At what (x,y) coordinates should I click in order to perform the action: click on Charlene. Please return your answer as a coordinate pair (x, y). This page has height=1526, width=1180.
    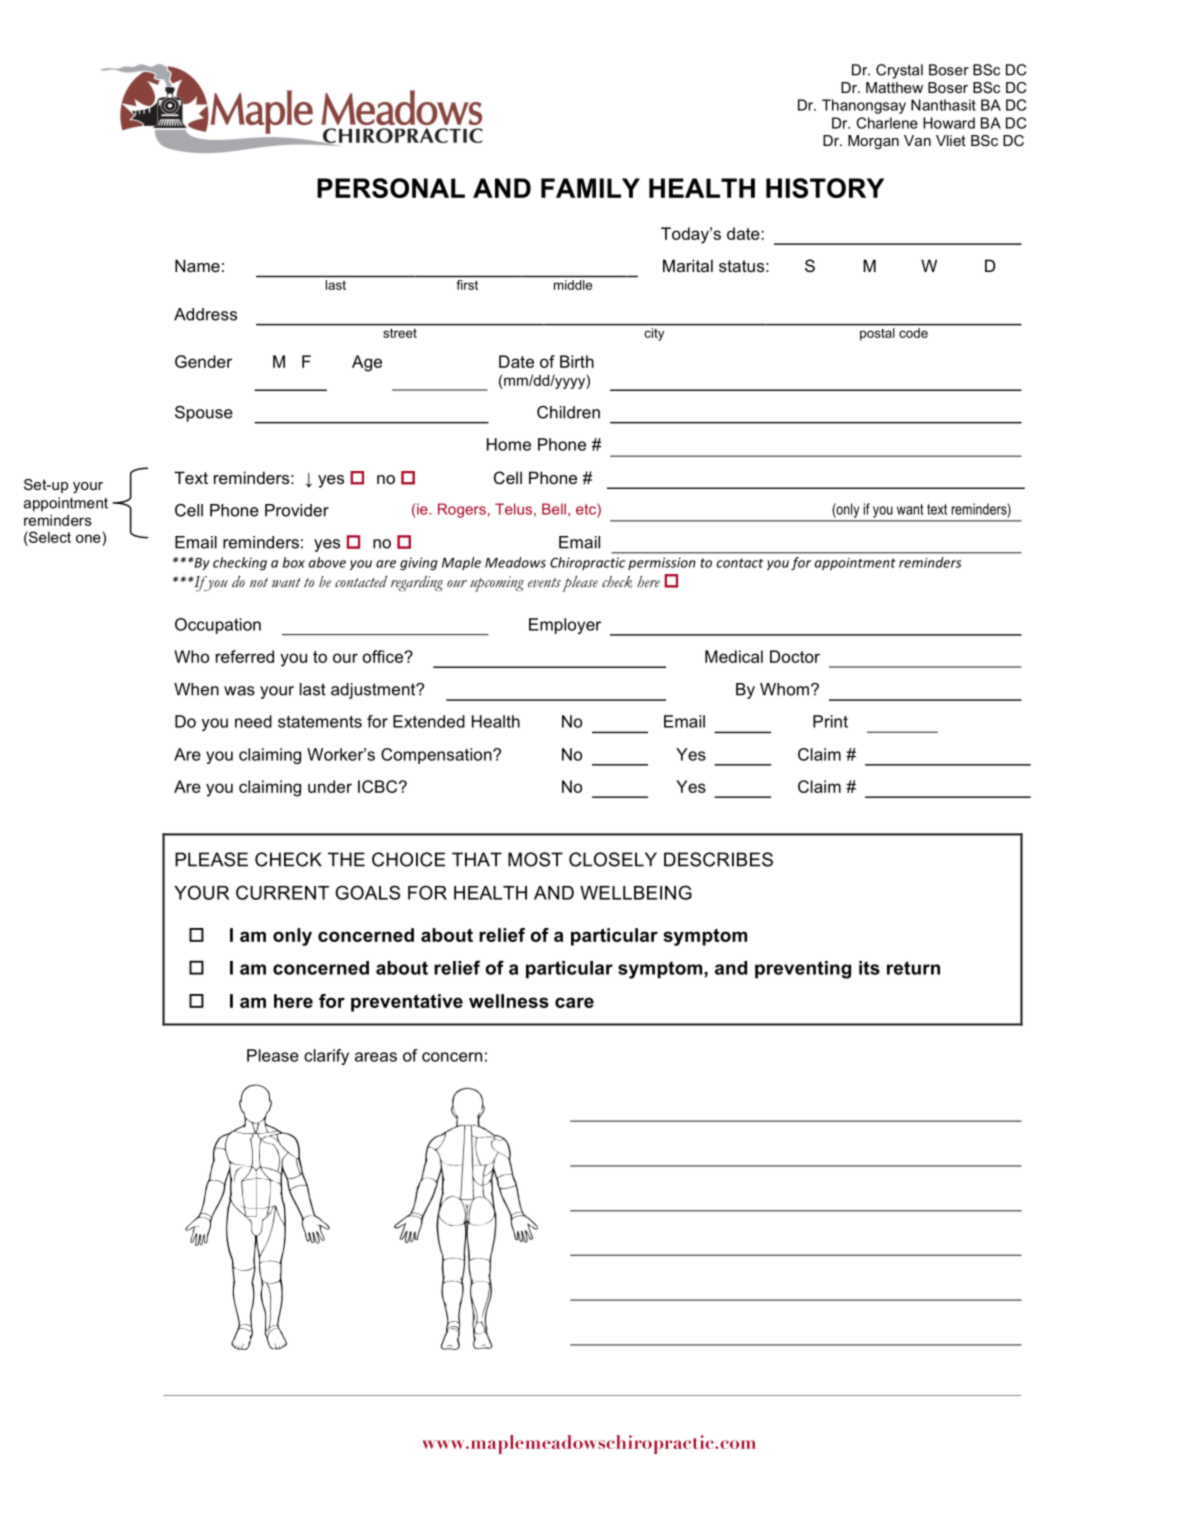
    Looking at the image, I should click on (887, 123).
